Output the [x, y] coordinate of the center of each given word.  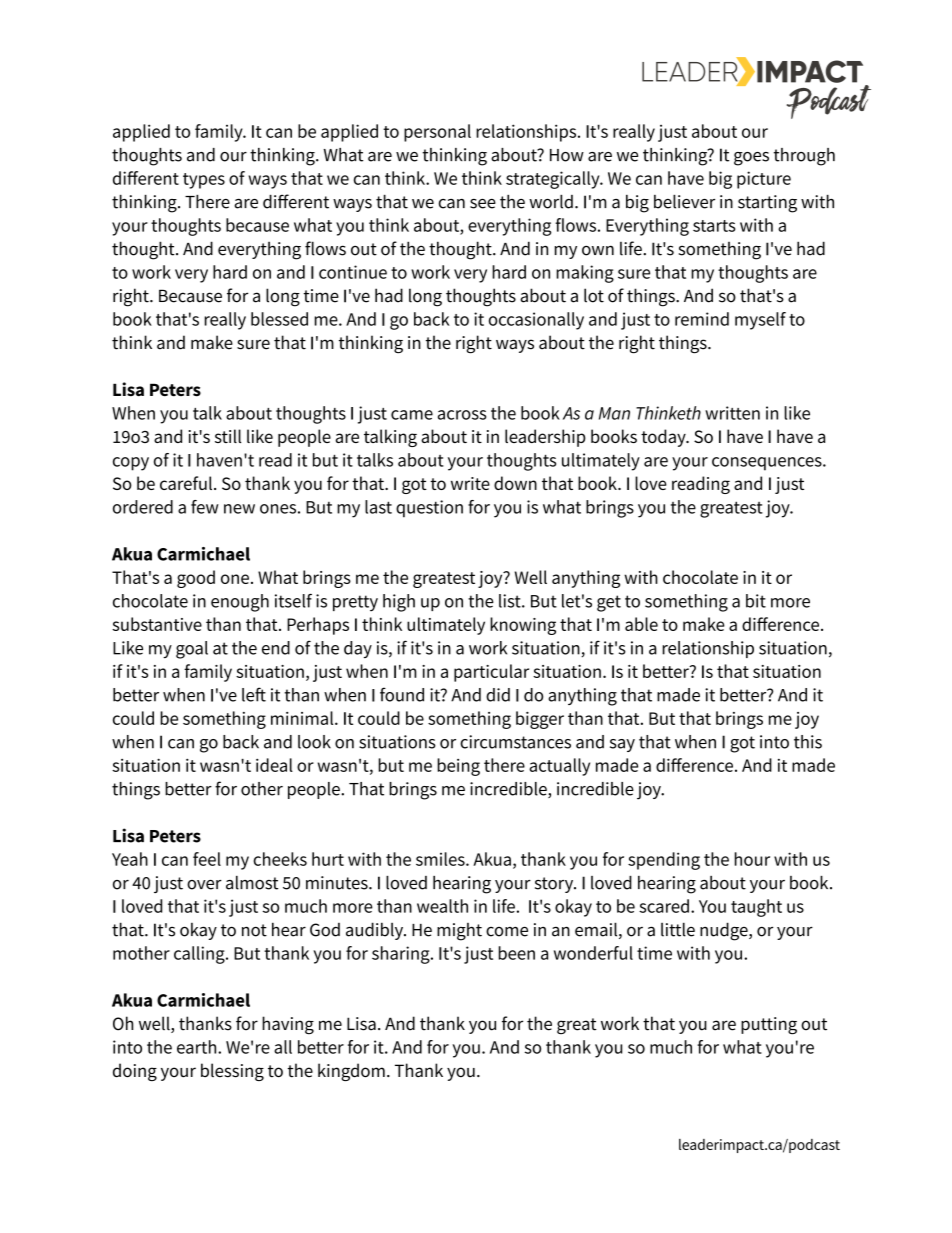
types [204, 181]
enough [240, 603]
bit [756, 601]
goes [751, 159]
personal [437, 133]
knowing [523, 626]
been [517, 953]
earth [198, 1047]
